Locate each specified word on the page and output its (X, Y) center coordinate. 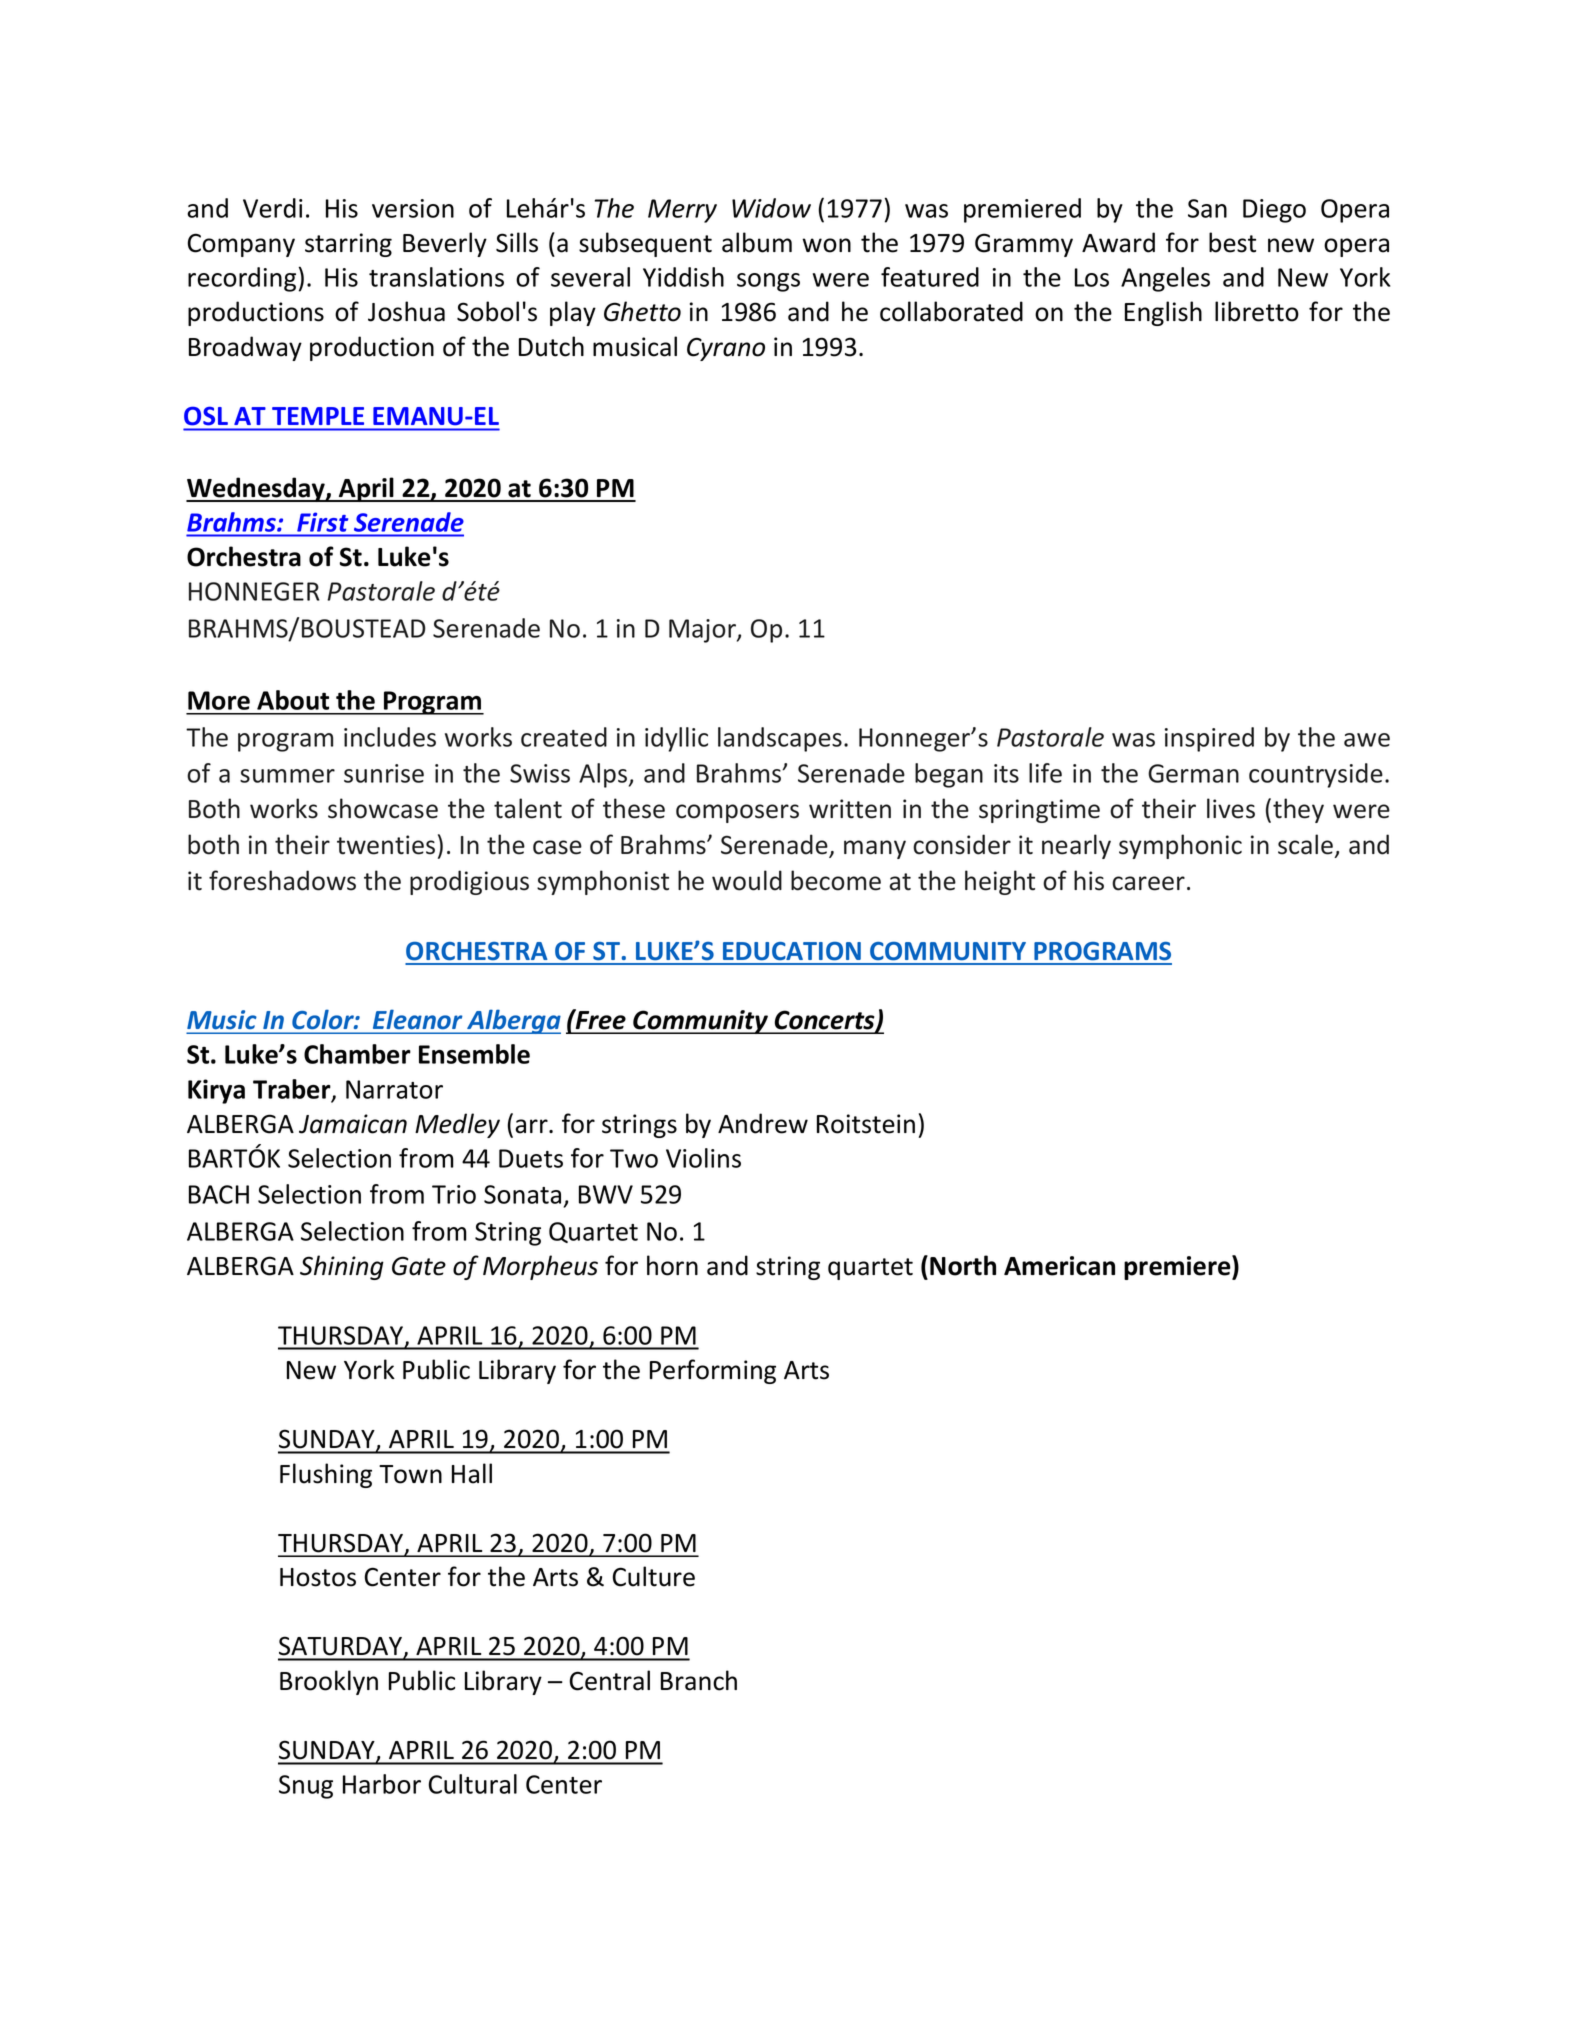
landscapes (780, 739)
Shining (342, 1267)
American (1059, 1266)
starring (348, 245)
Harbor (382, 1784)
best (1232, 242)
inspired (1209, 739)
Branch (699, 1680)
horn (672, 1265)
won (826, 245)
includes (390, 737)
